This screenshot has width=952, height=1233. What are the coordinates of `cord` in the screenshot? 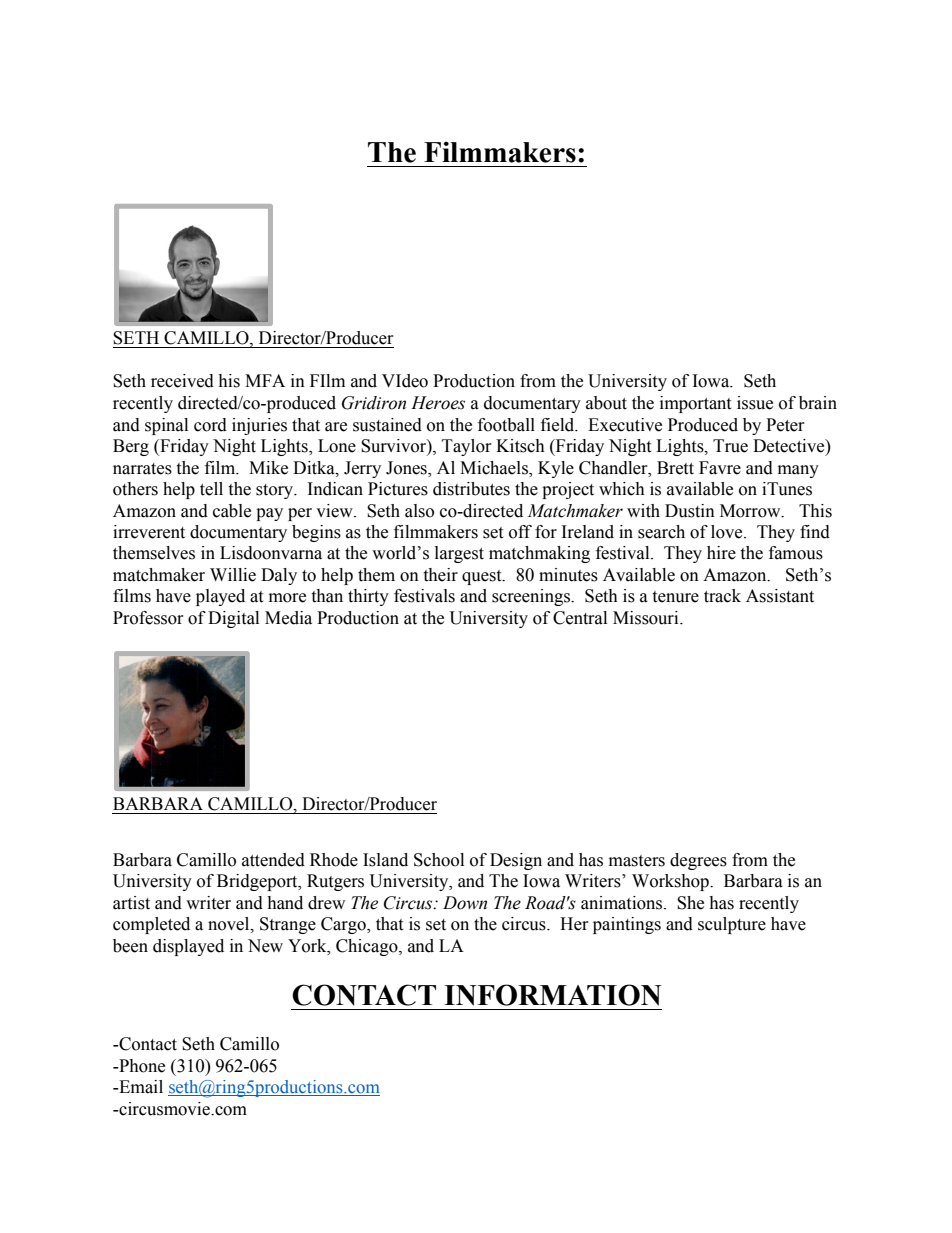 It's located at (210, 425).
